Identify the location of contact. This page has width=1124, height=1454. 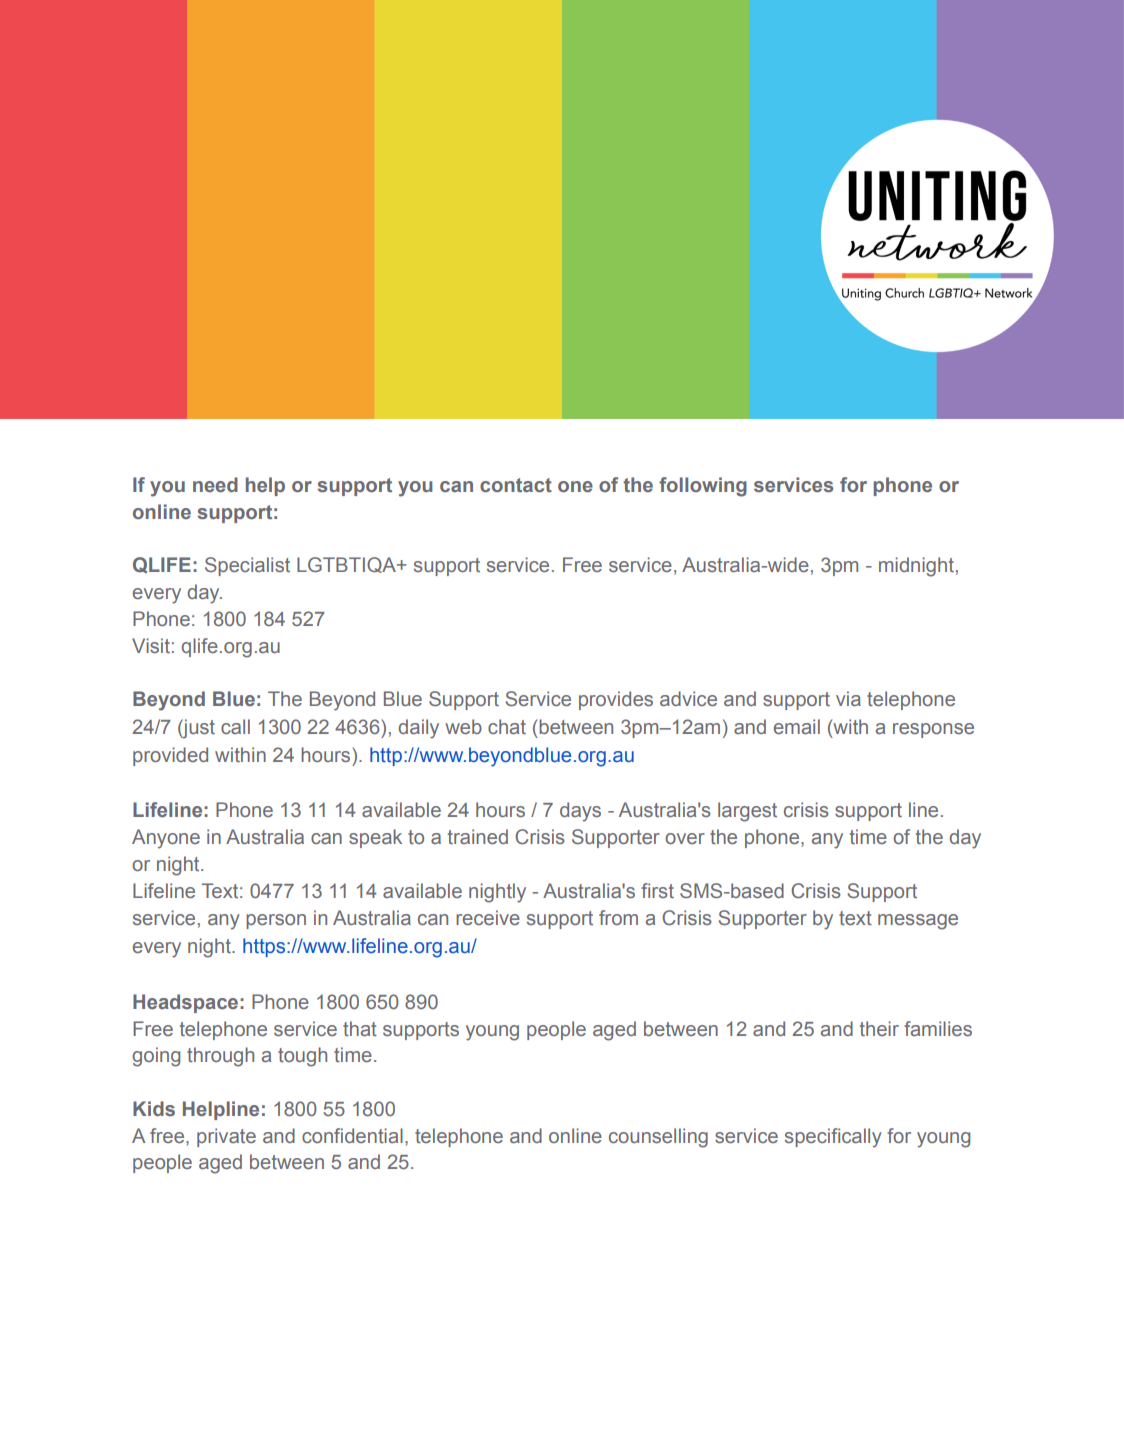
(516, 485).
